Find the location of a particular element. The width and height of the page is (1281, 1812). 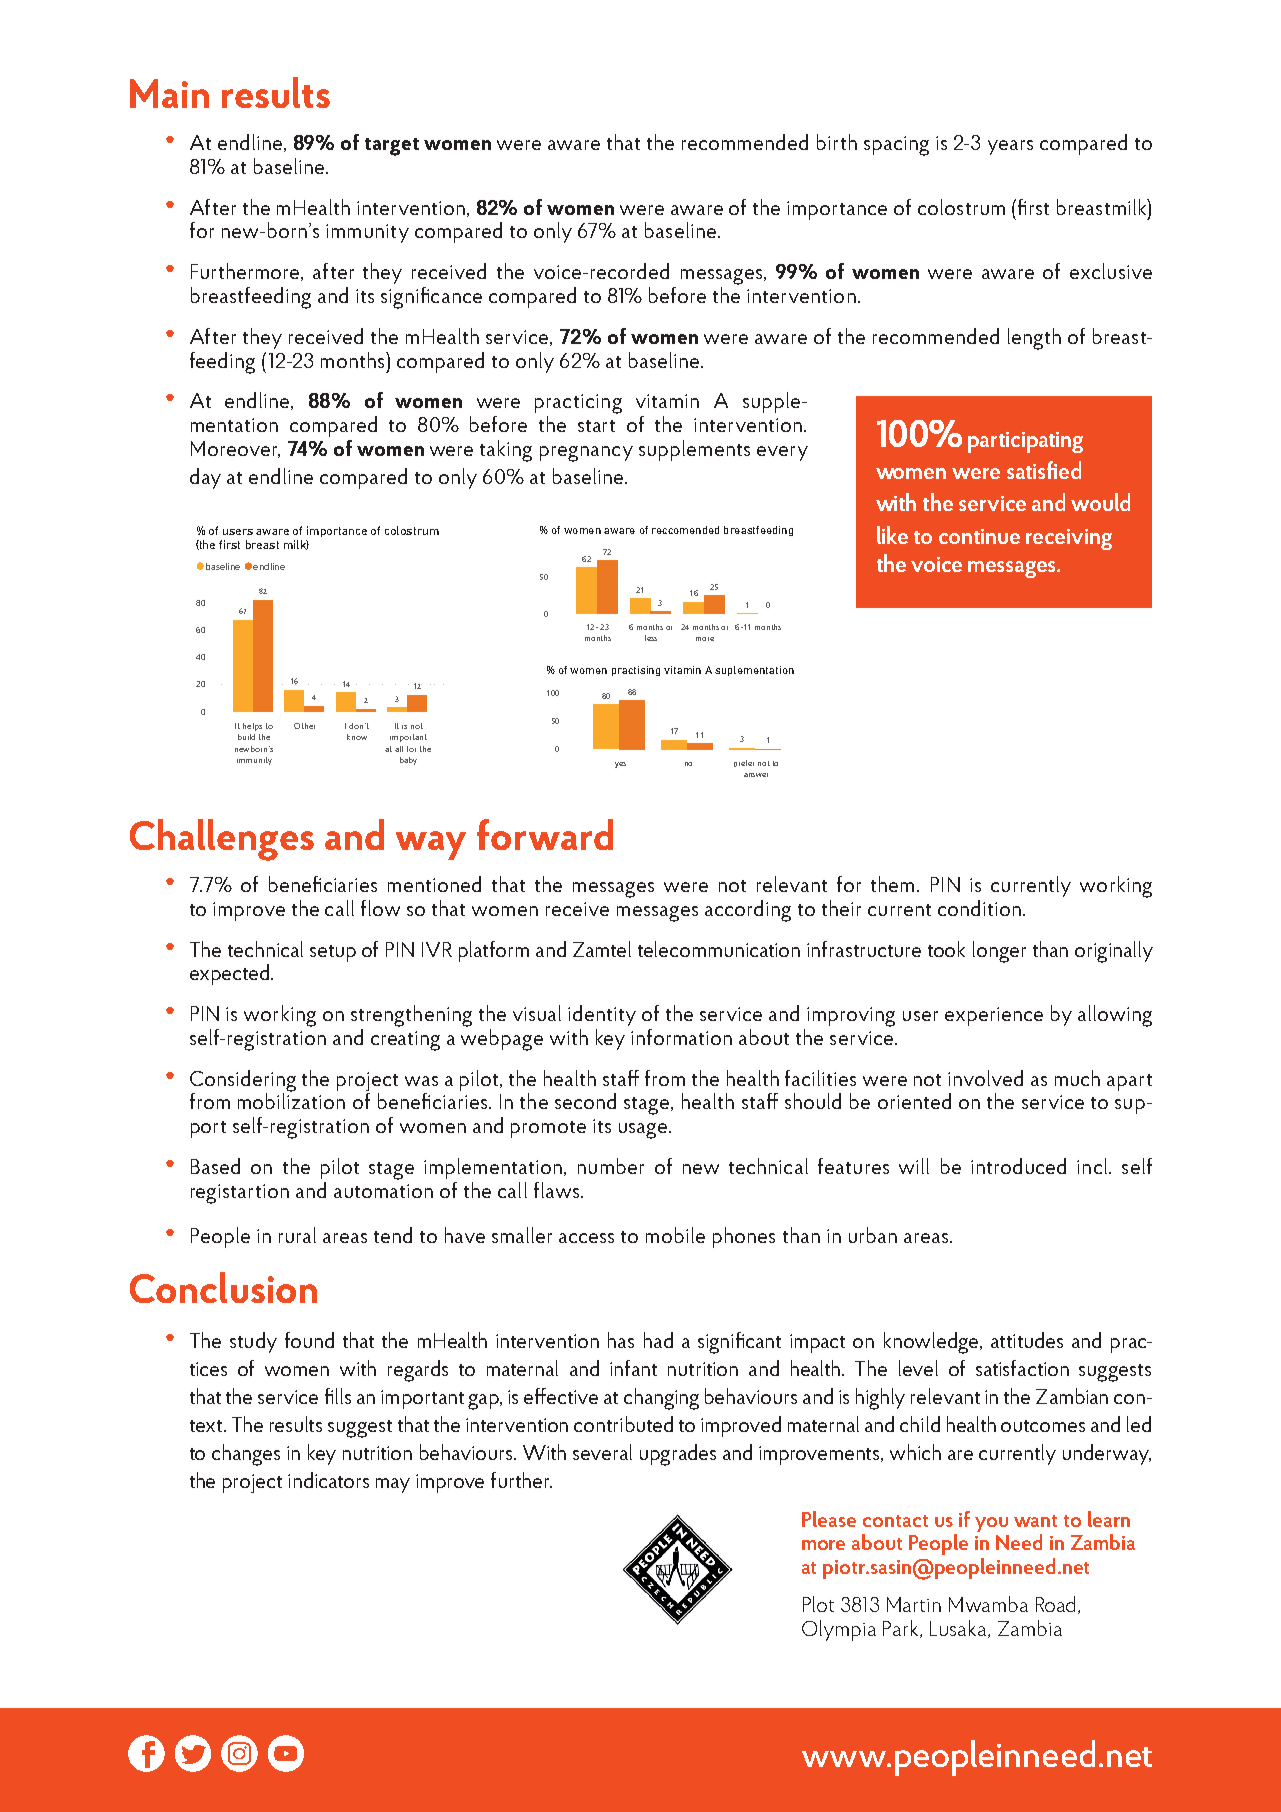

upgrades is located at coordinates (678, 1455).
